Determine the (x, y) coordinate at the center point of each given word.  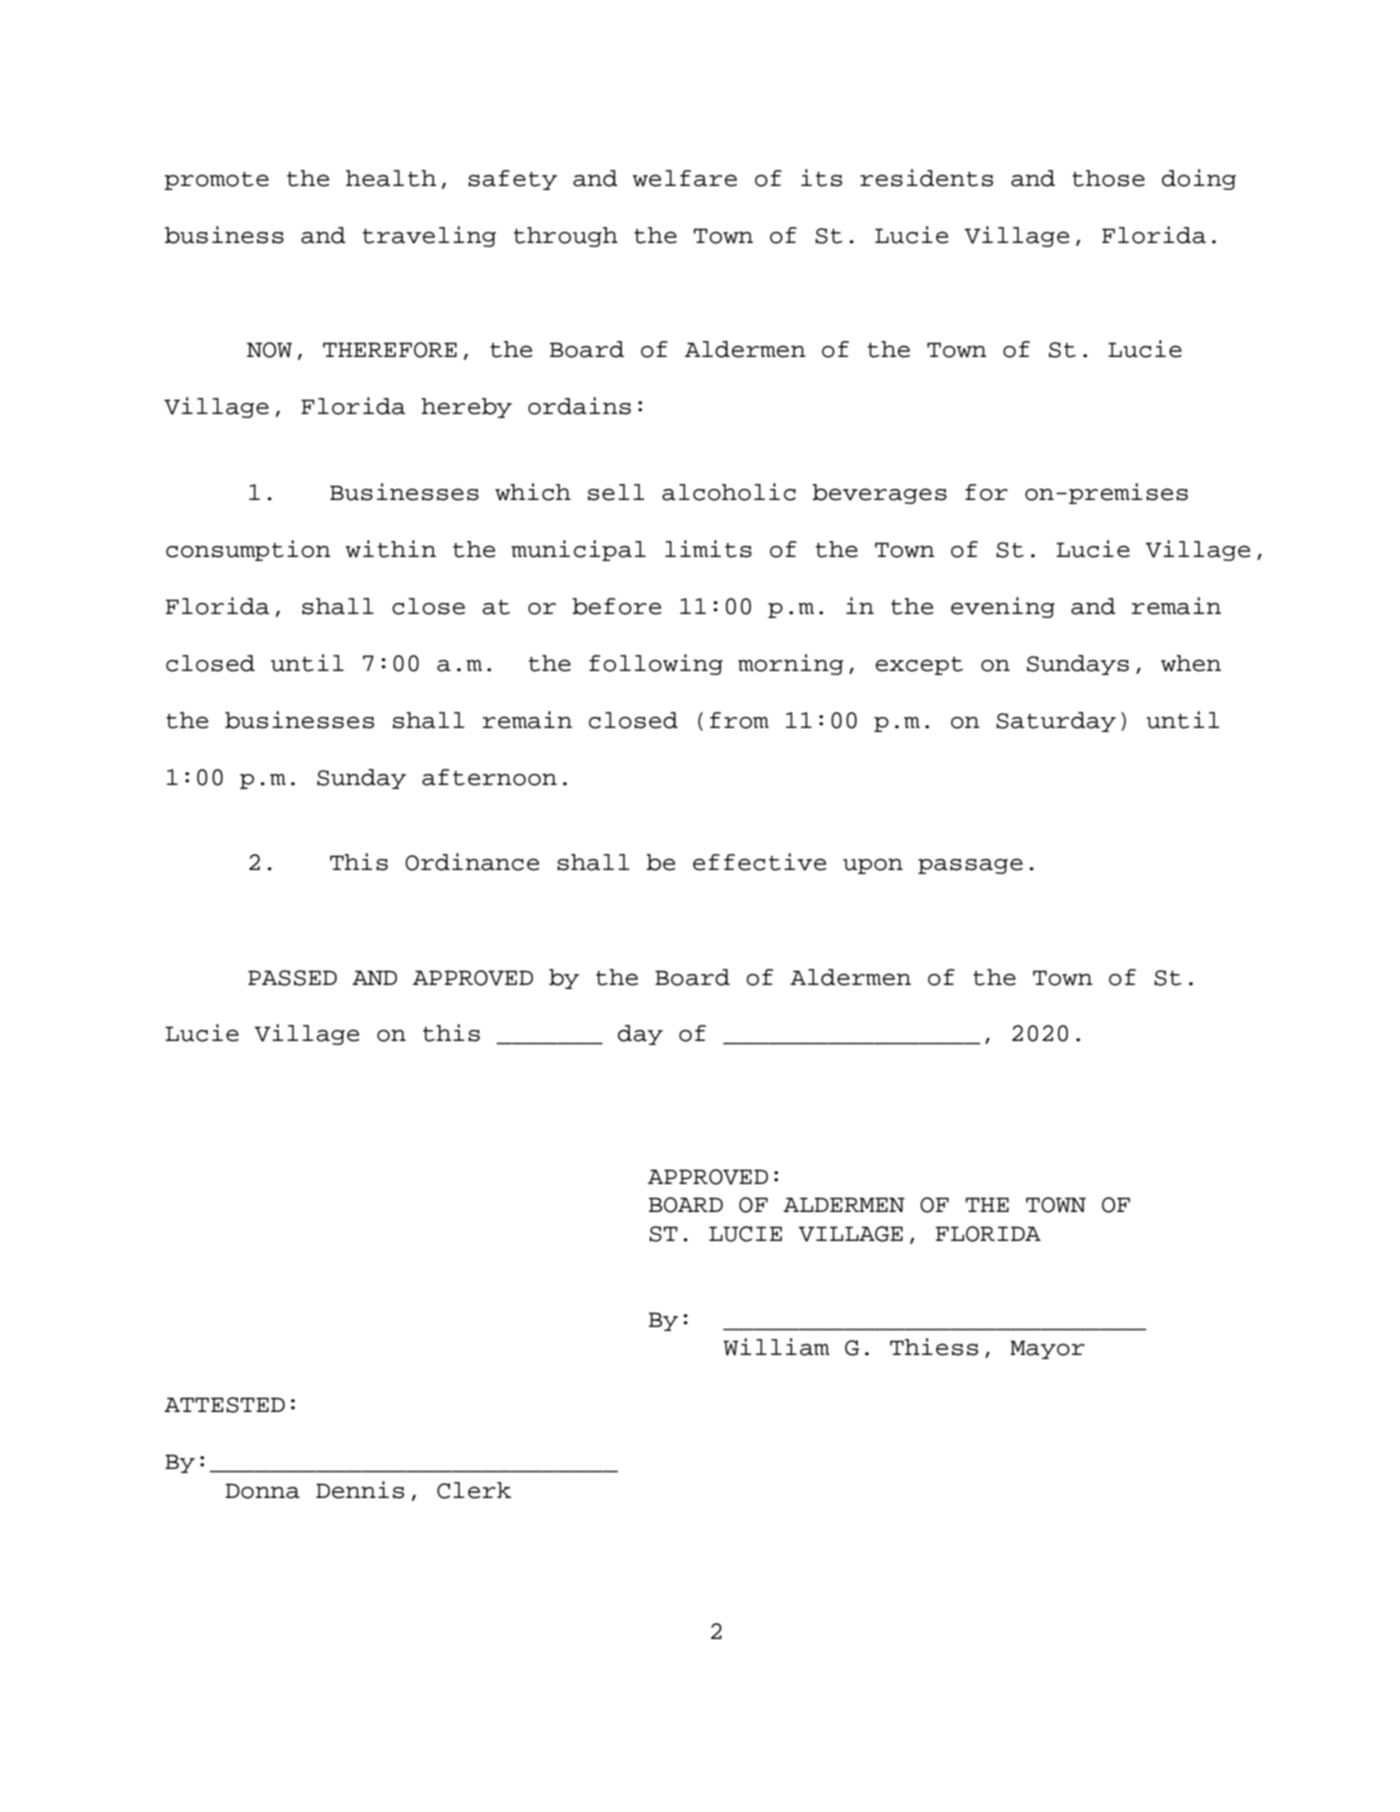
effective (759, 862)
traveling (429, 236)
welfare (685, 178)
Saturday (1056, 722)
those (1108, 178)
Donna (262, 1491)
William (776, 1347)
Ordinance (472, 862)
